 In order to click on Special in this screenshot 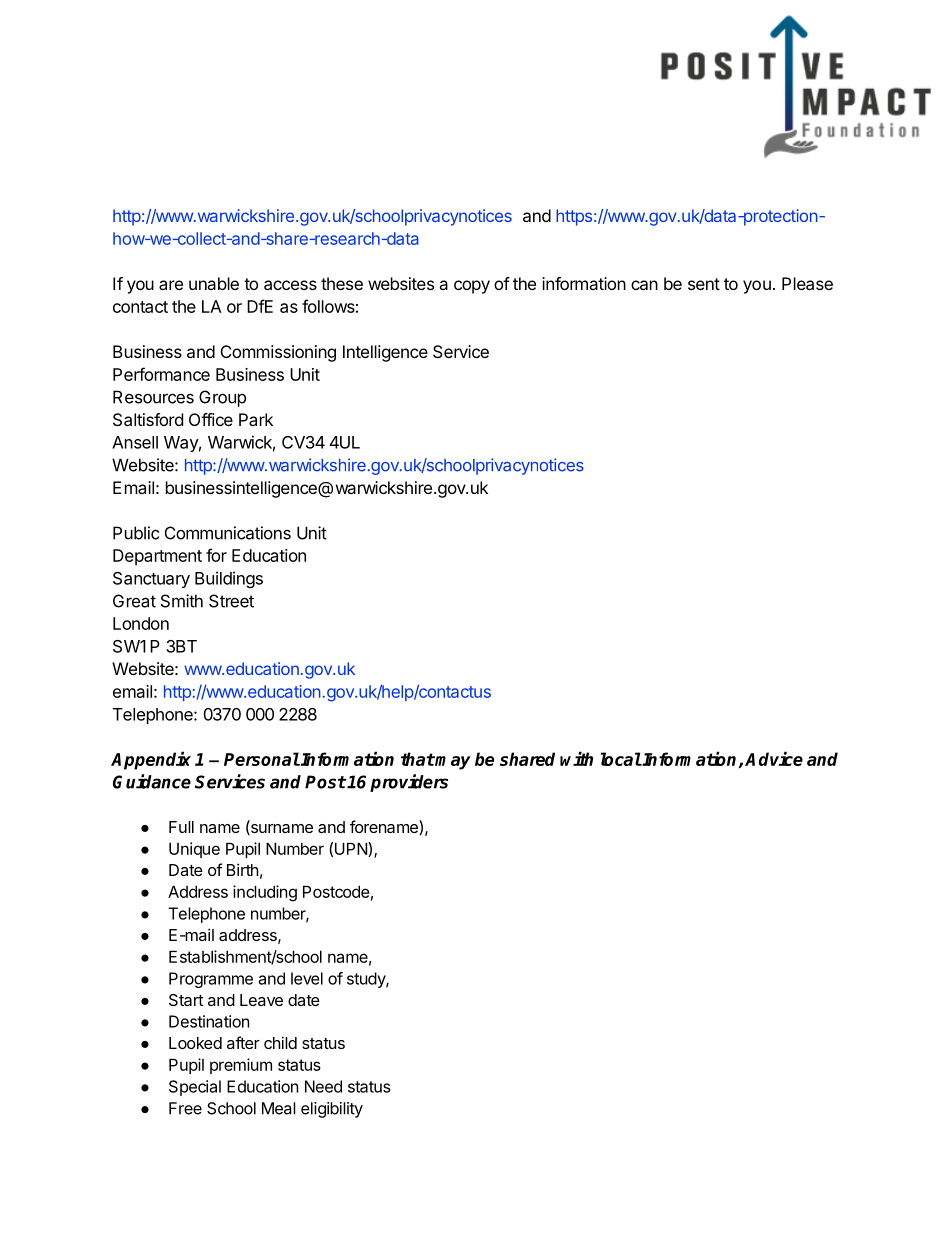, I will do `click(195, 1088)`.
